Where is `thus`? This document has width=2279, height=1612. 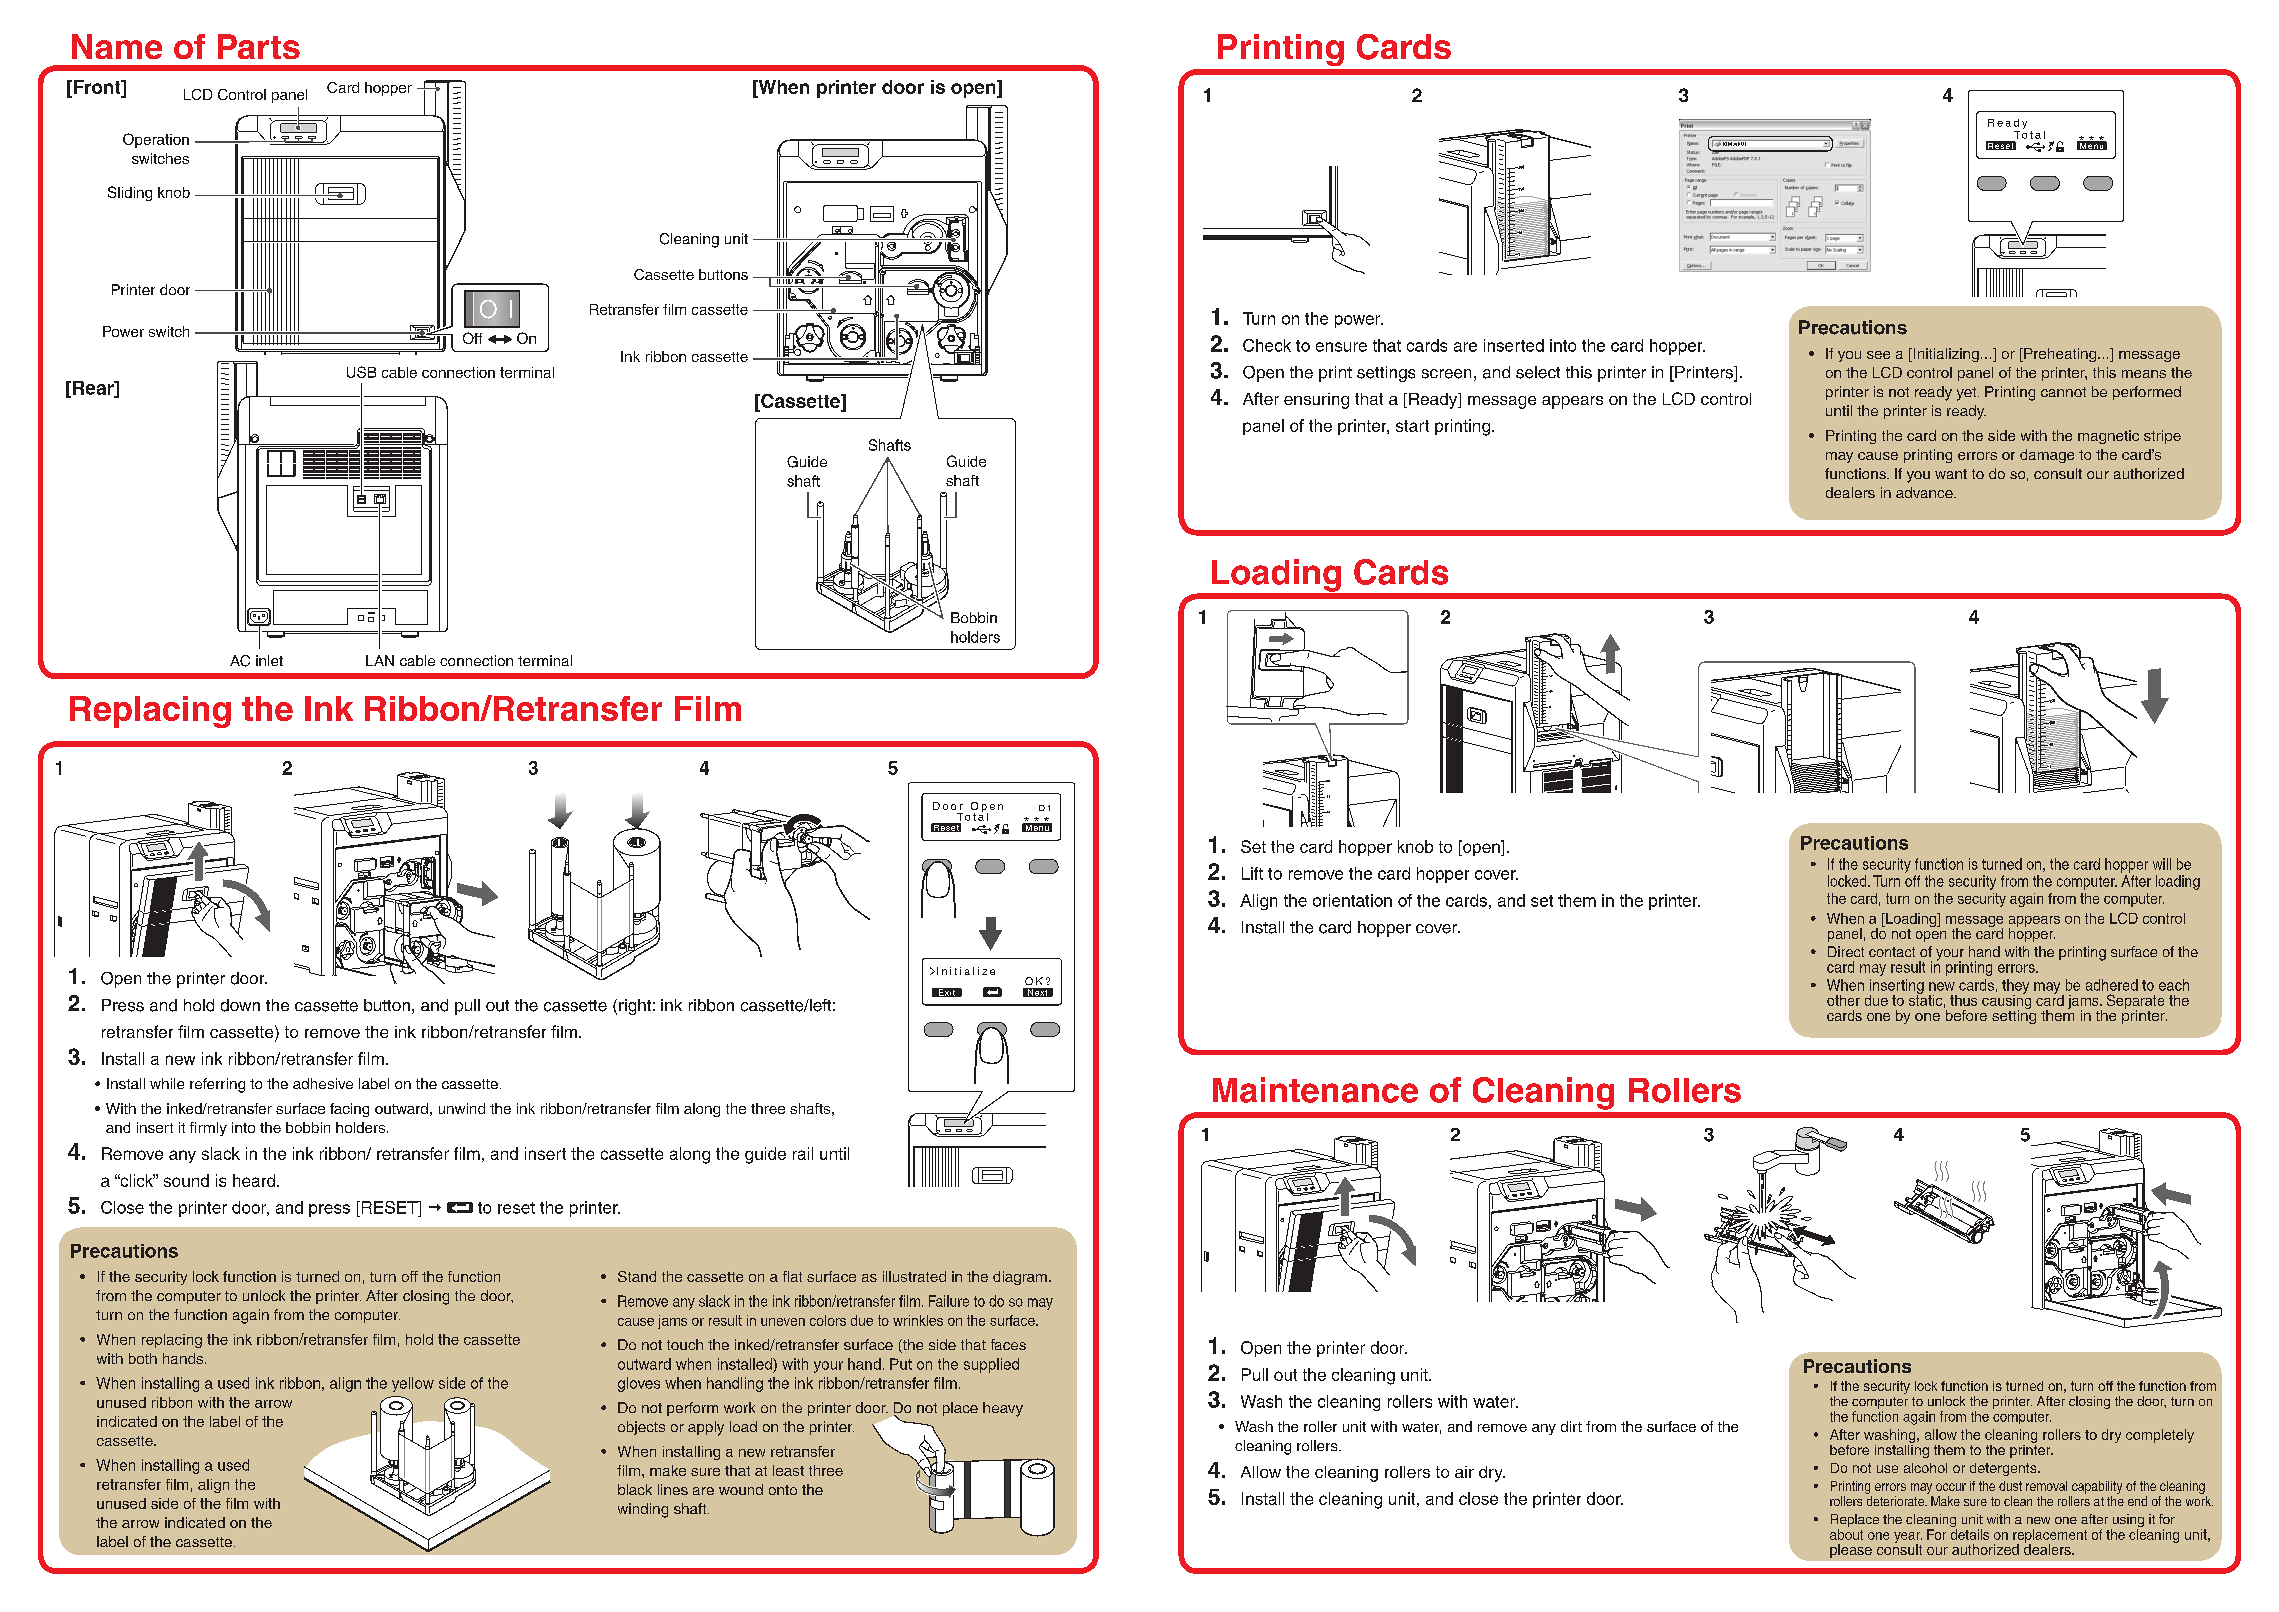
thus is located at coordinates (1963, 1000).
